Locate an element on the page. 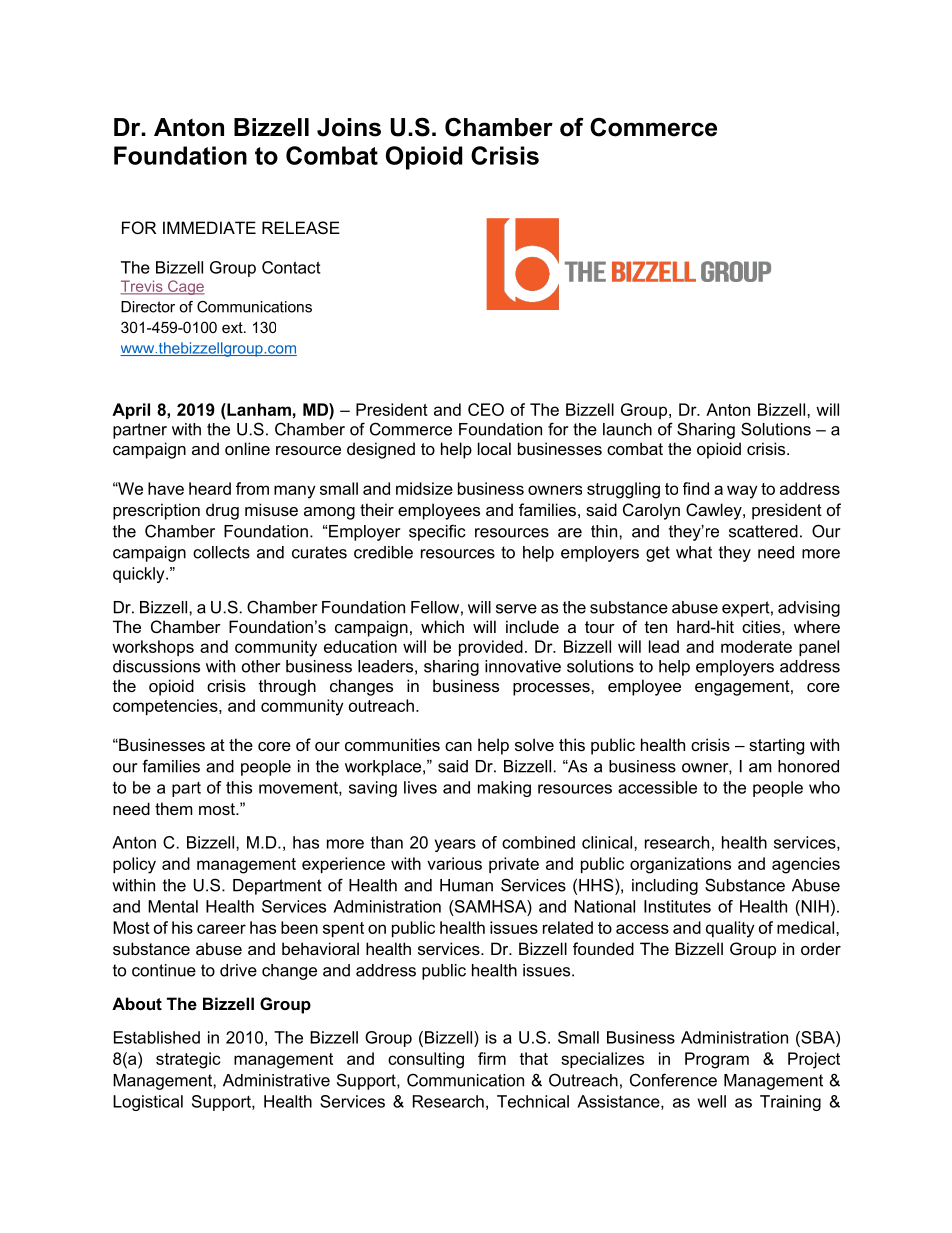 The width and height of the page is (952, 1233). workshops is located at coordinates (153, 648).
